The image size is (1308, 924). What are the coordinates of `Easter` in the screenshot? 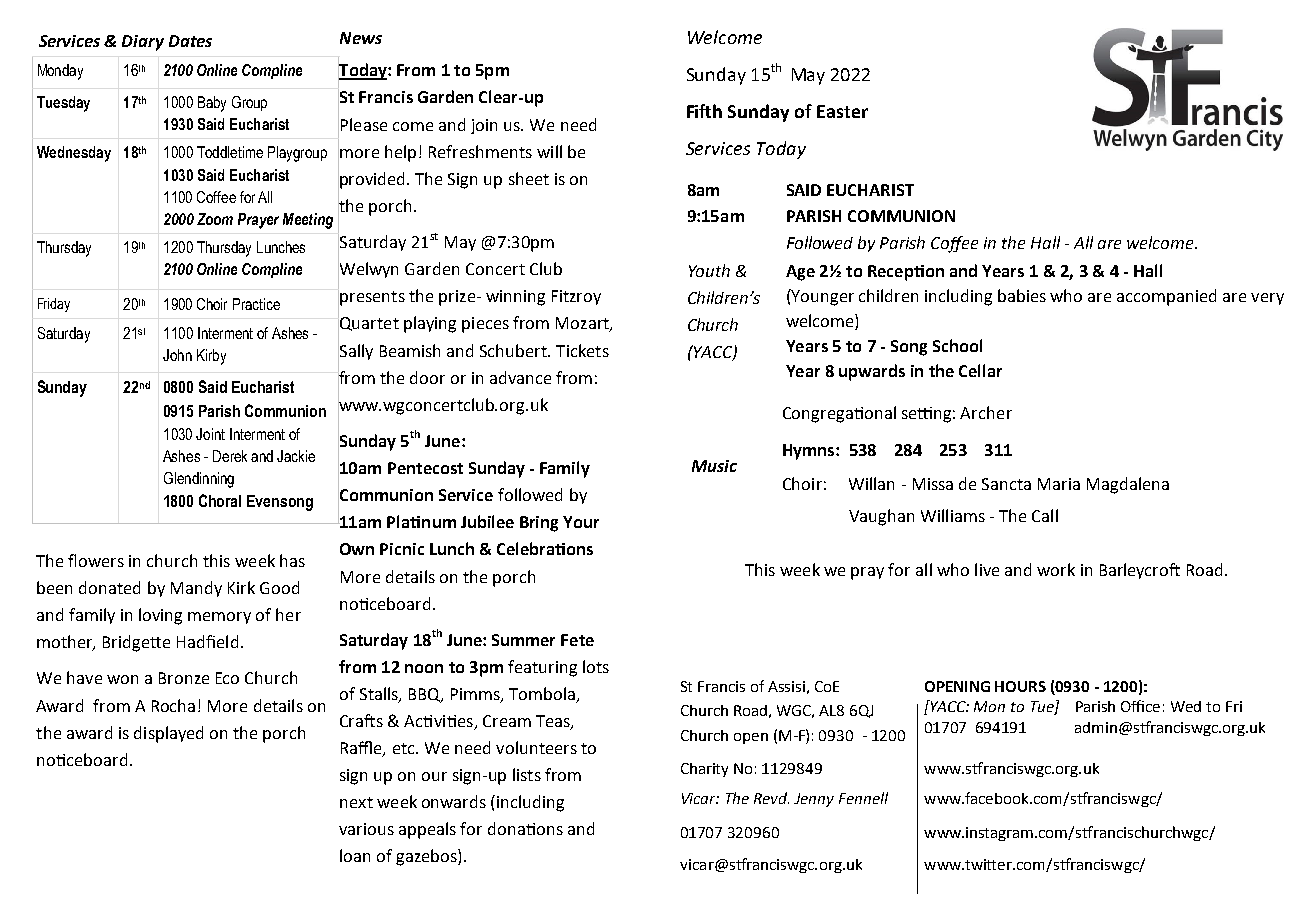 It's located at (842, 111).
